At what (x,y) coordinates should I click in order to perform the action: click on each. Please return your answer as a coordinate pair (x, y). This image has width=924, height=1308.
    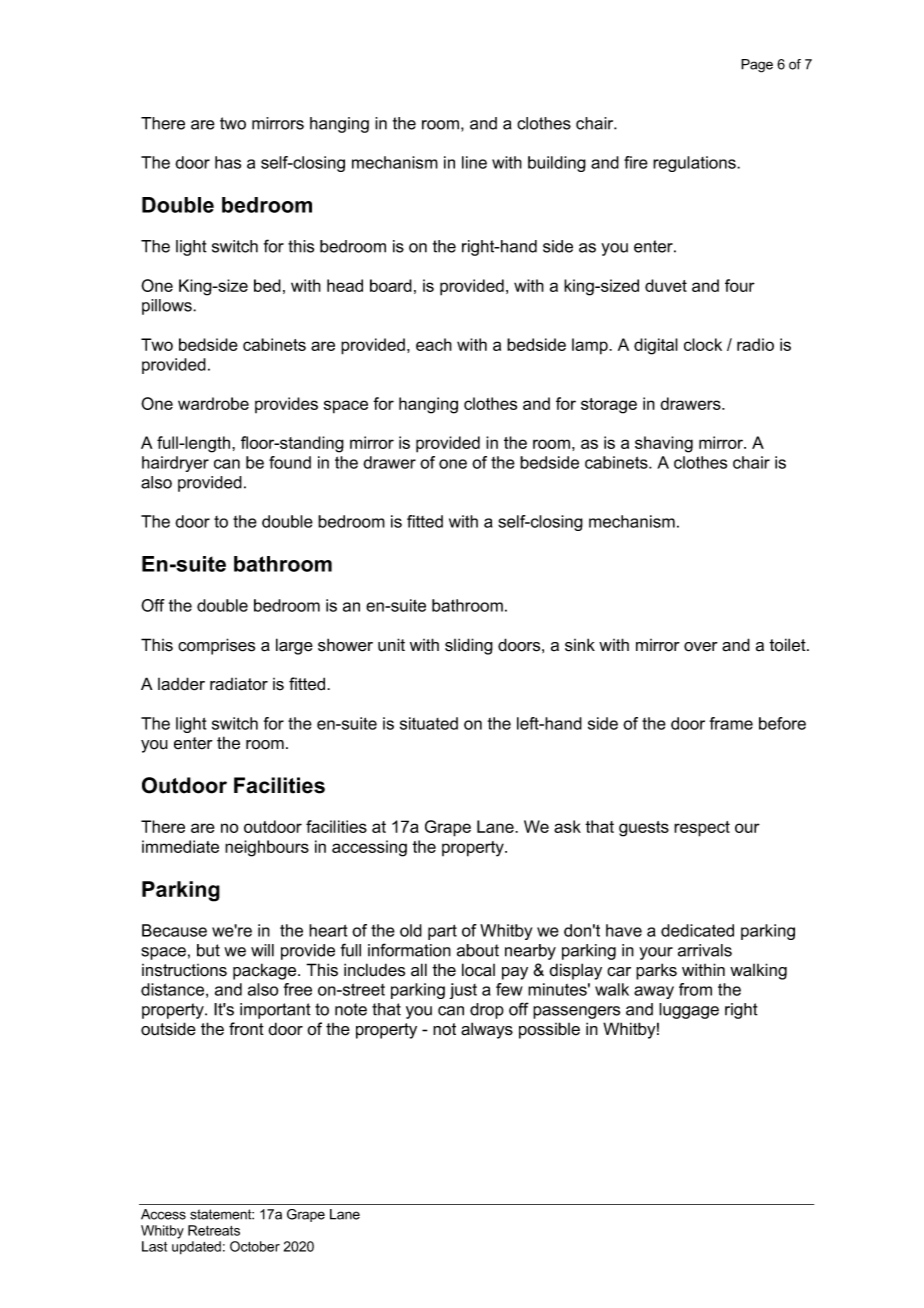
    Looking at the image, I should click on (434, 344).
